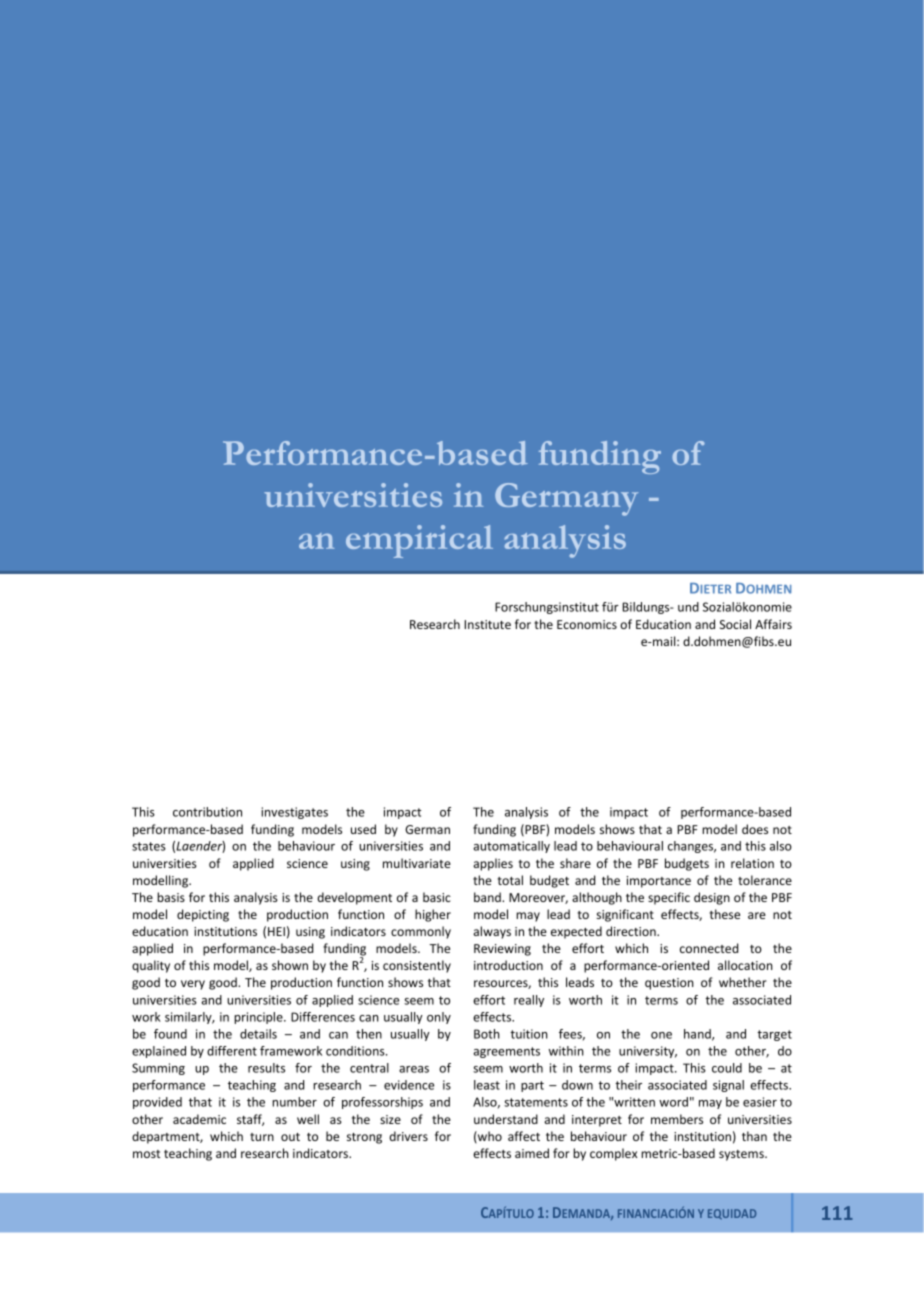 Image resolution: width=924 pixels, height=1308 pixels. What do you see at coordinates (755, 829) in the screenshot?
I see `does` at bounding box center [755, 829].
